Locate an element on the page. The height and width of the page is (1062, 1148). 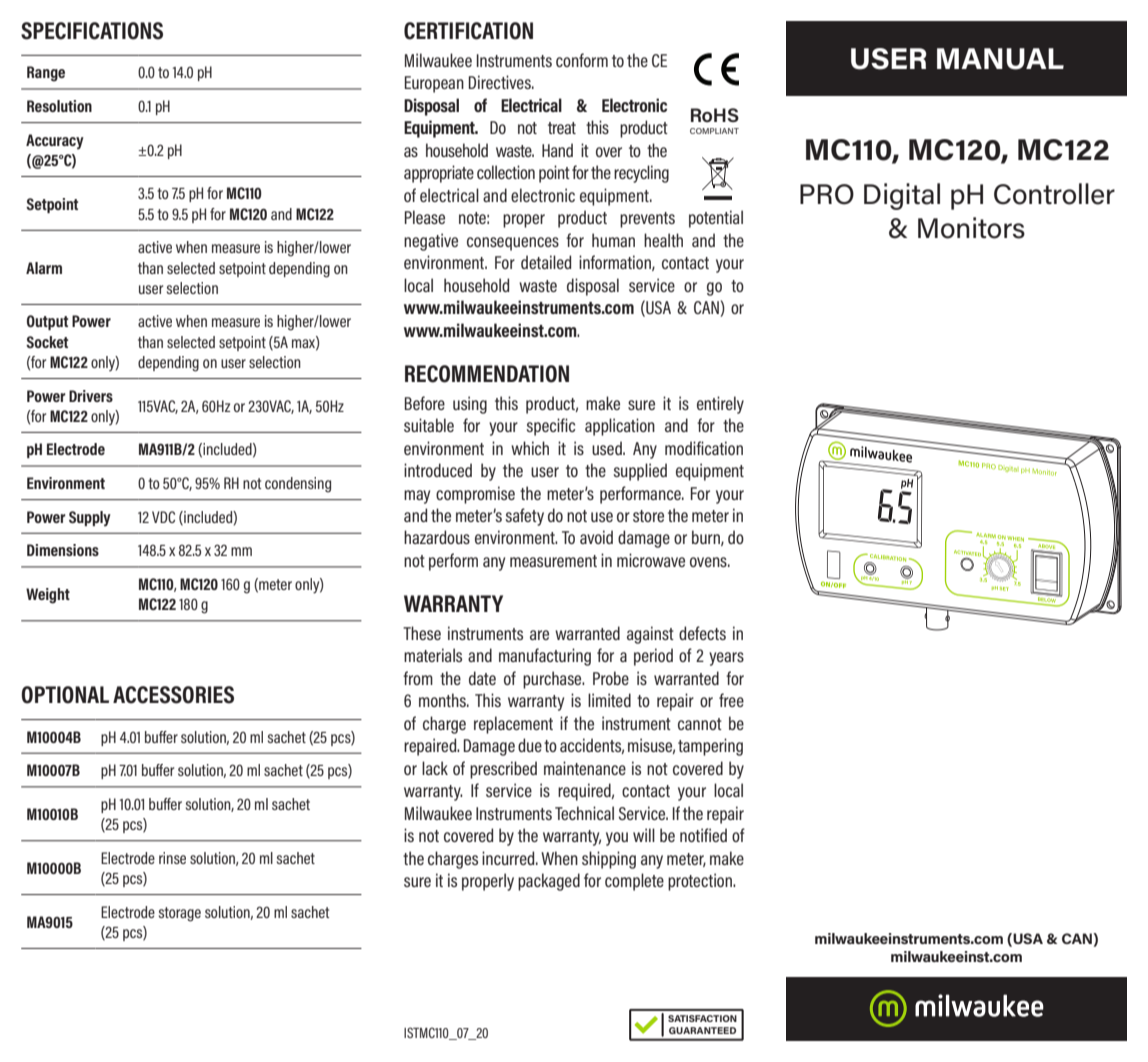
safety is located at coordinates (525, 517).
